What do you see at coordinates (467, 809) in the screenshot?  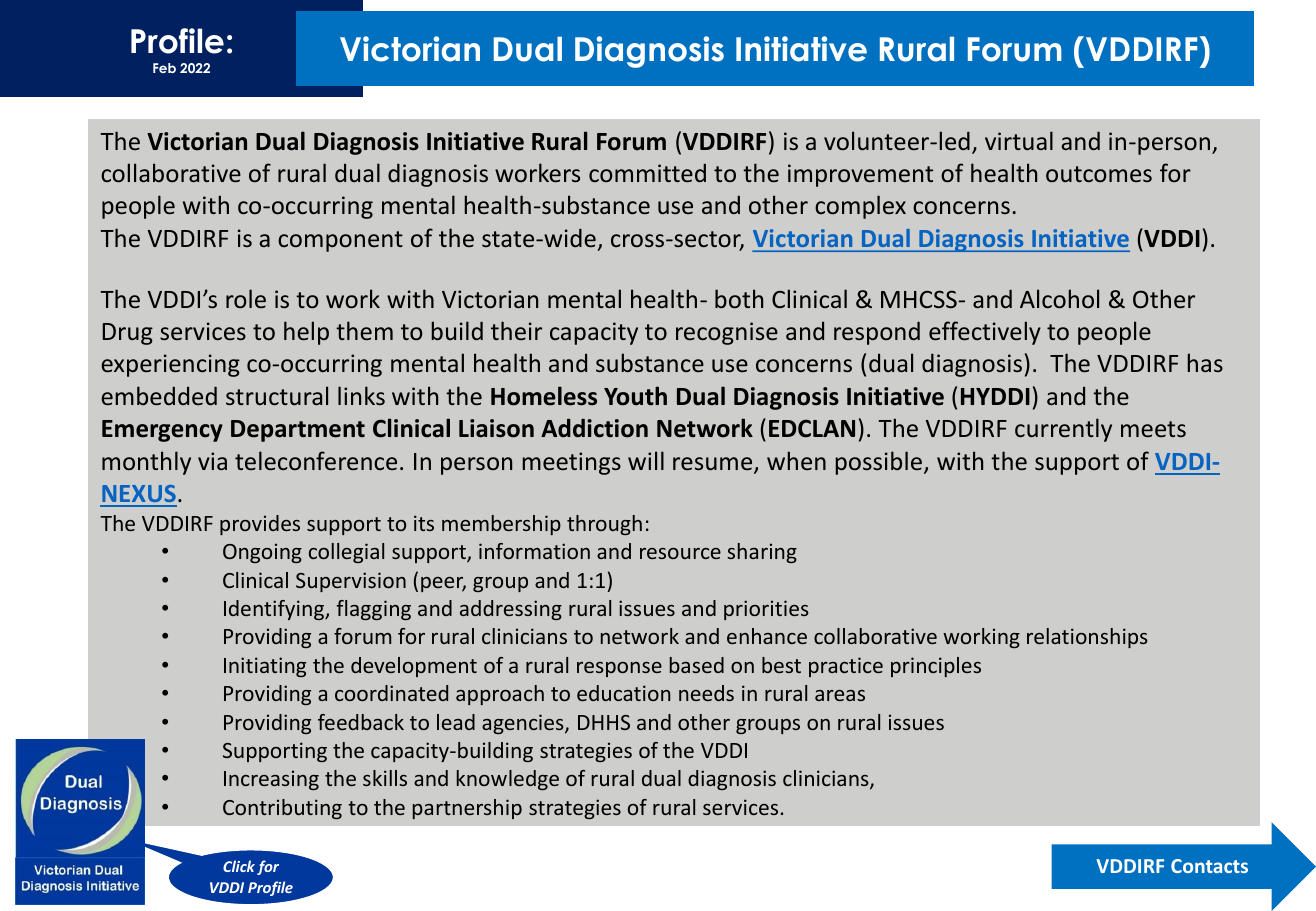 I see `partnership` at bounding box center [467, 809].
